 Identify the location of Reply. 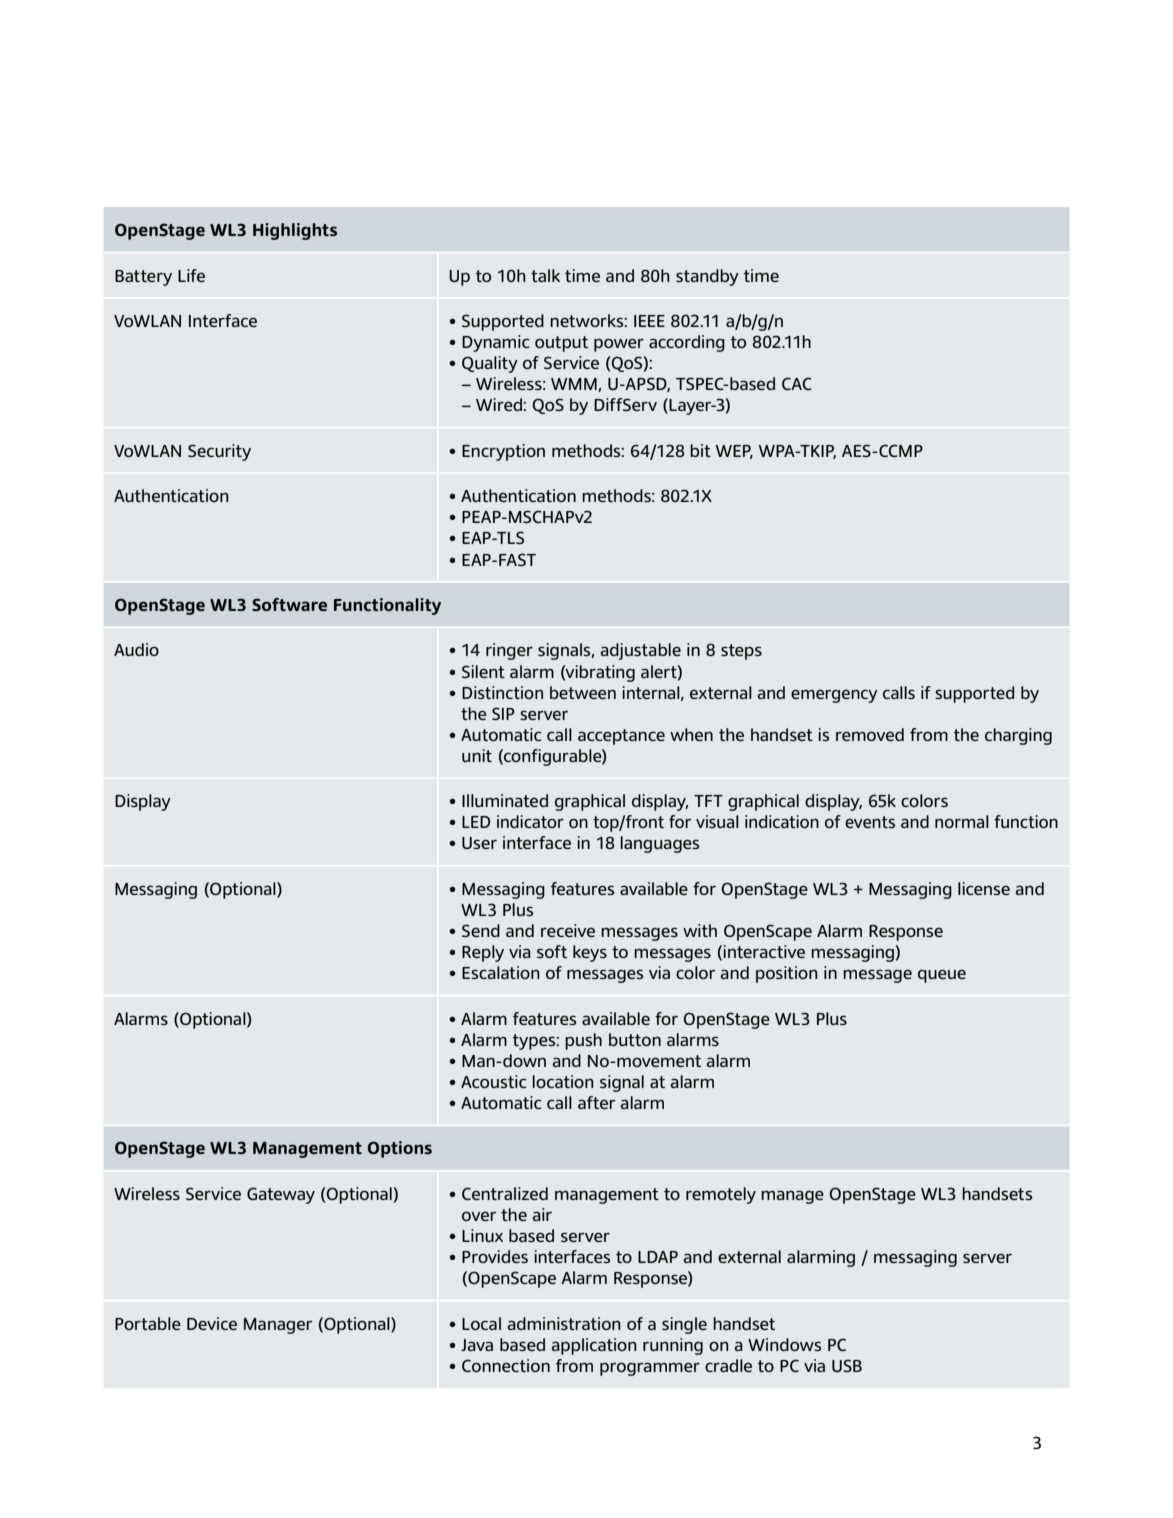
(483, 953).
